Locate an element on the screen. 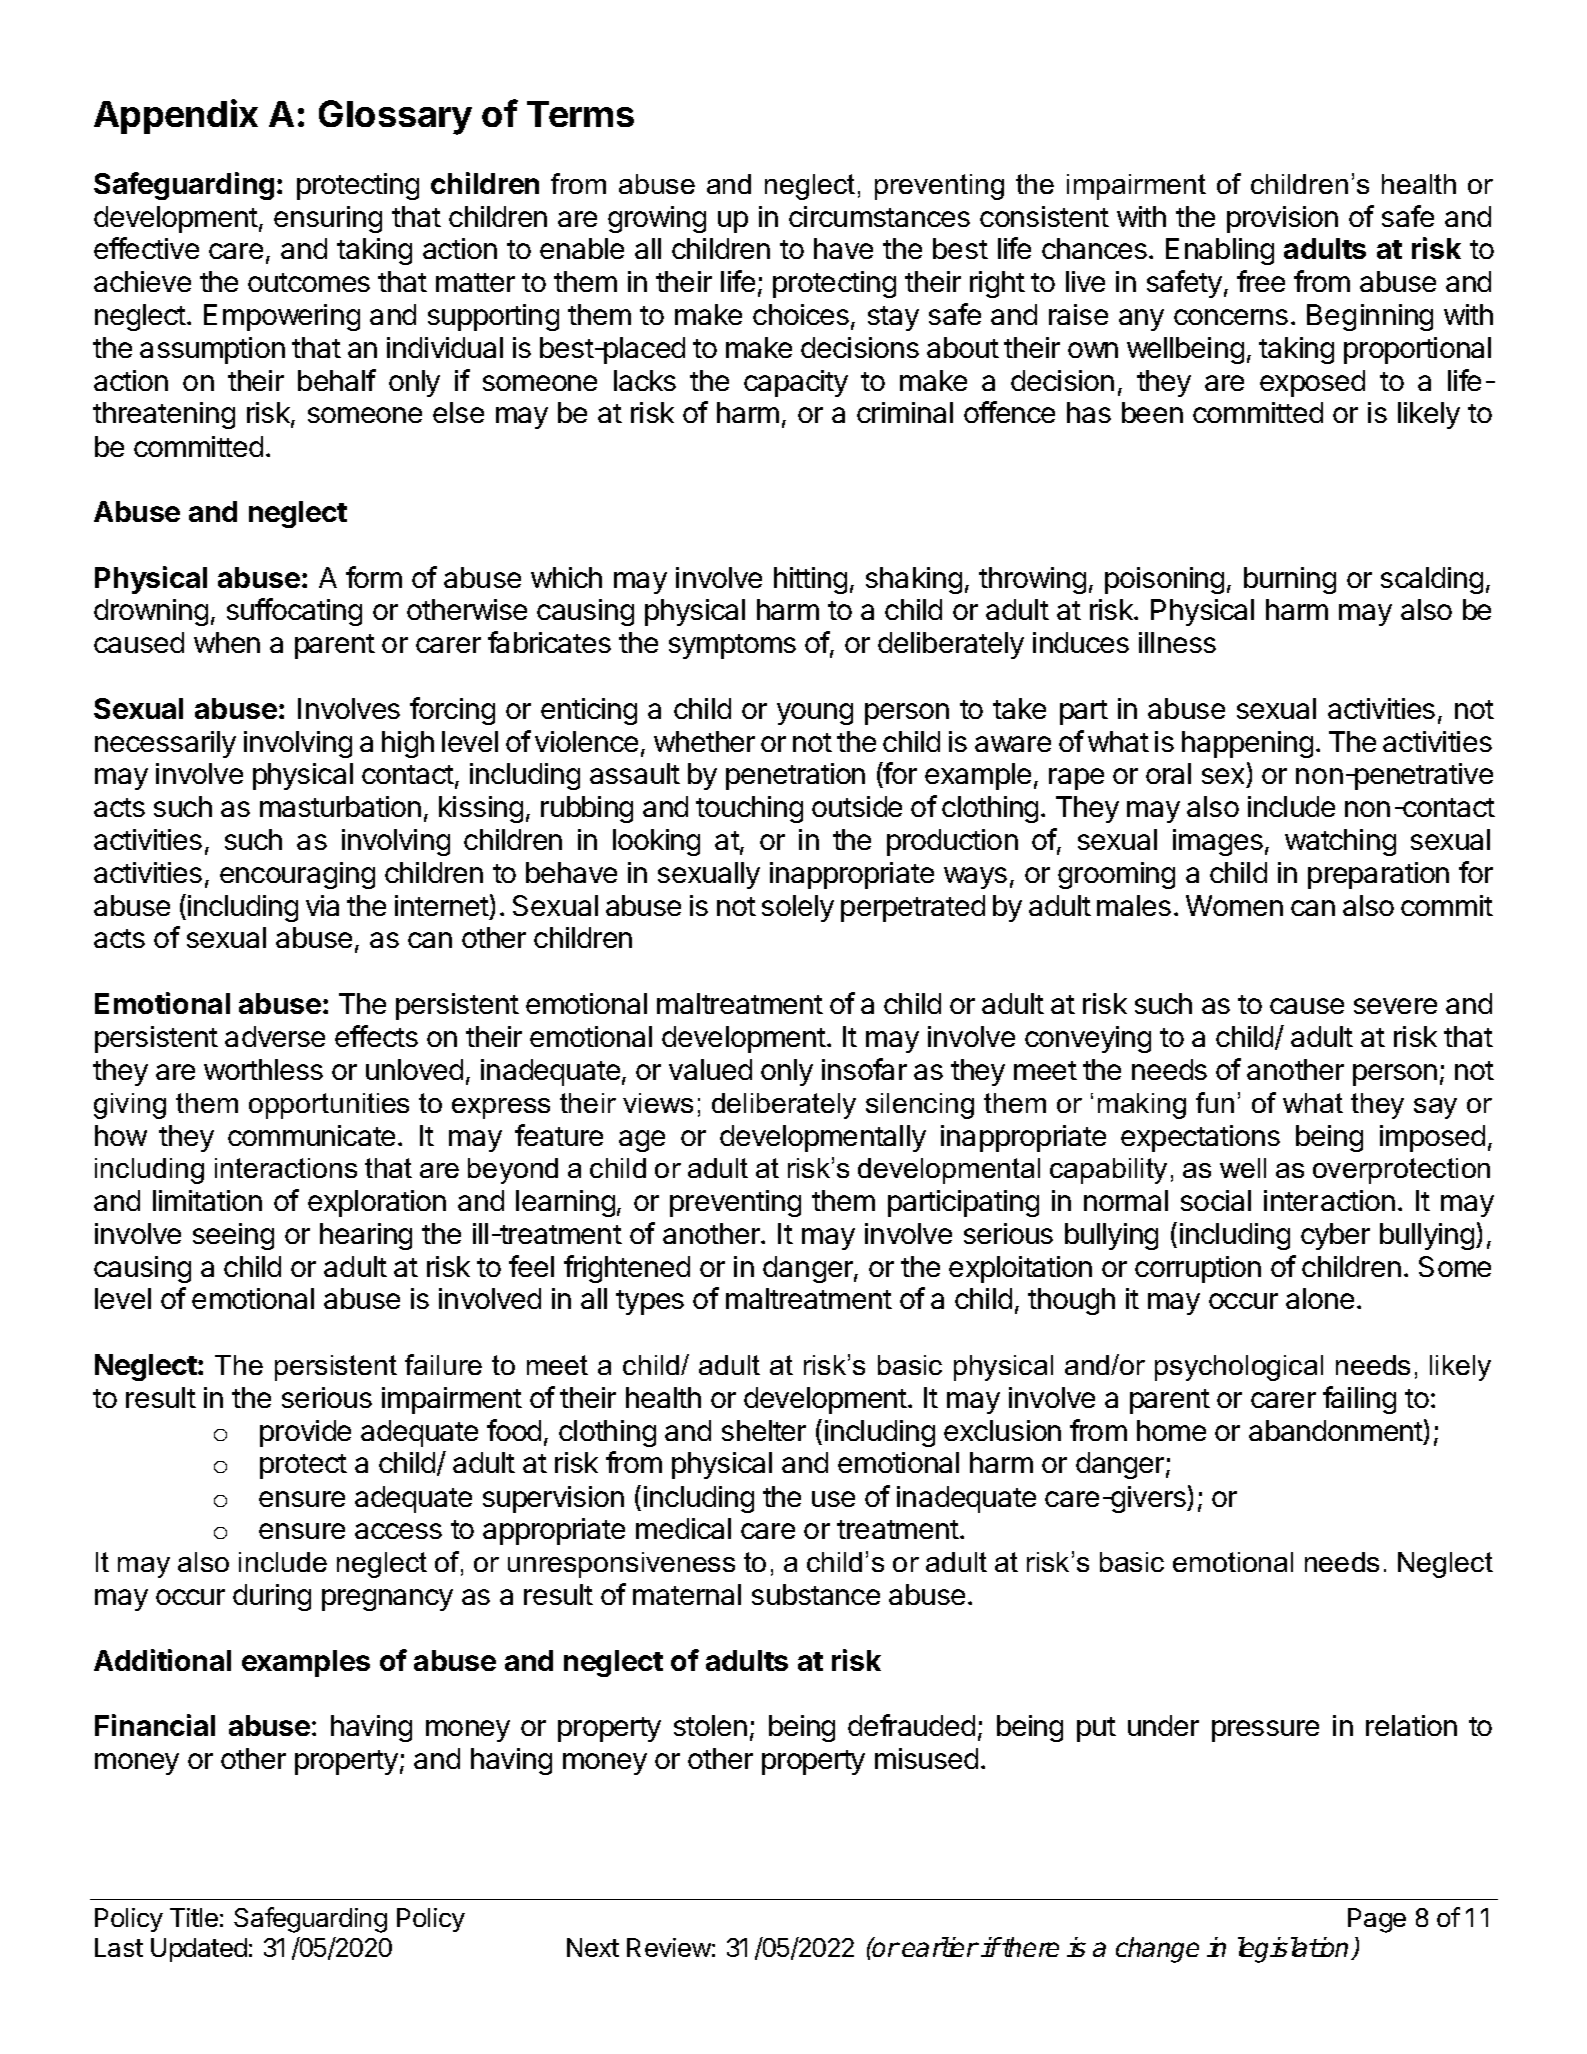 Image resolution: width=1587 pixels, height=2054 pixels. legislation is located at coordinates (1295, 1950).
